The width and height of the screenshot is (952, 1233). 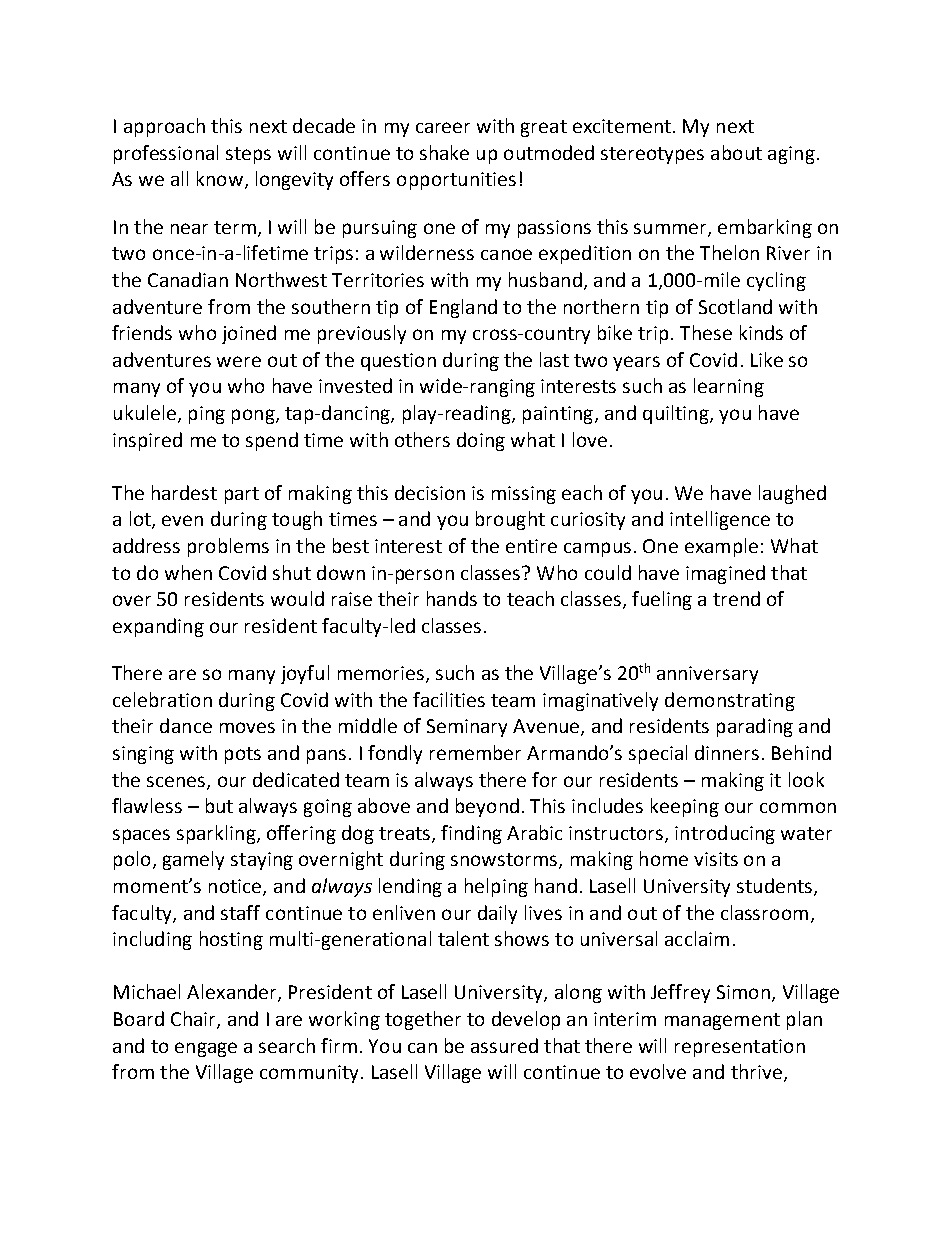 I want to click on trend, so click(x=736, y=598).
